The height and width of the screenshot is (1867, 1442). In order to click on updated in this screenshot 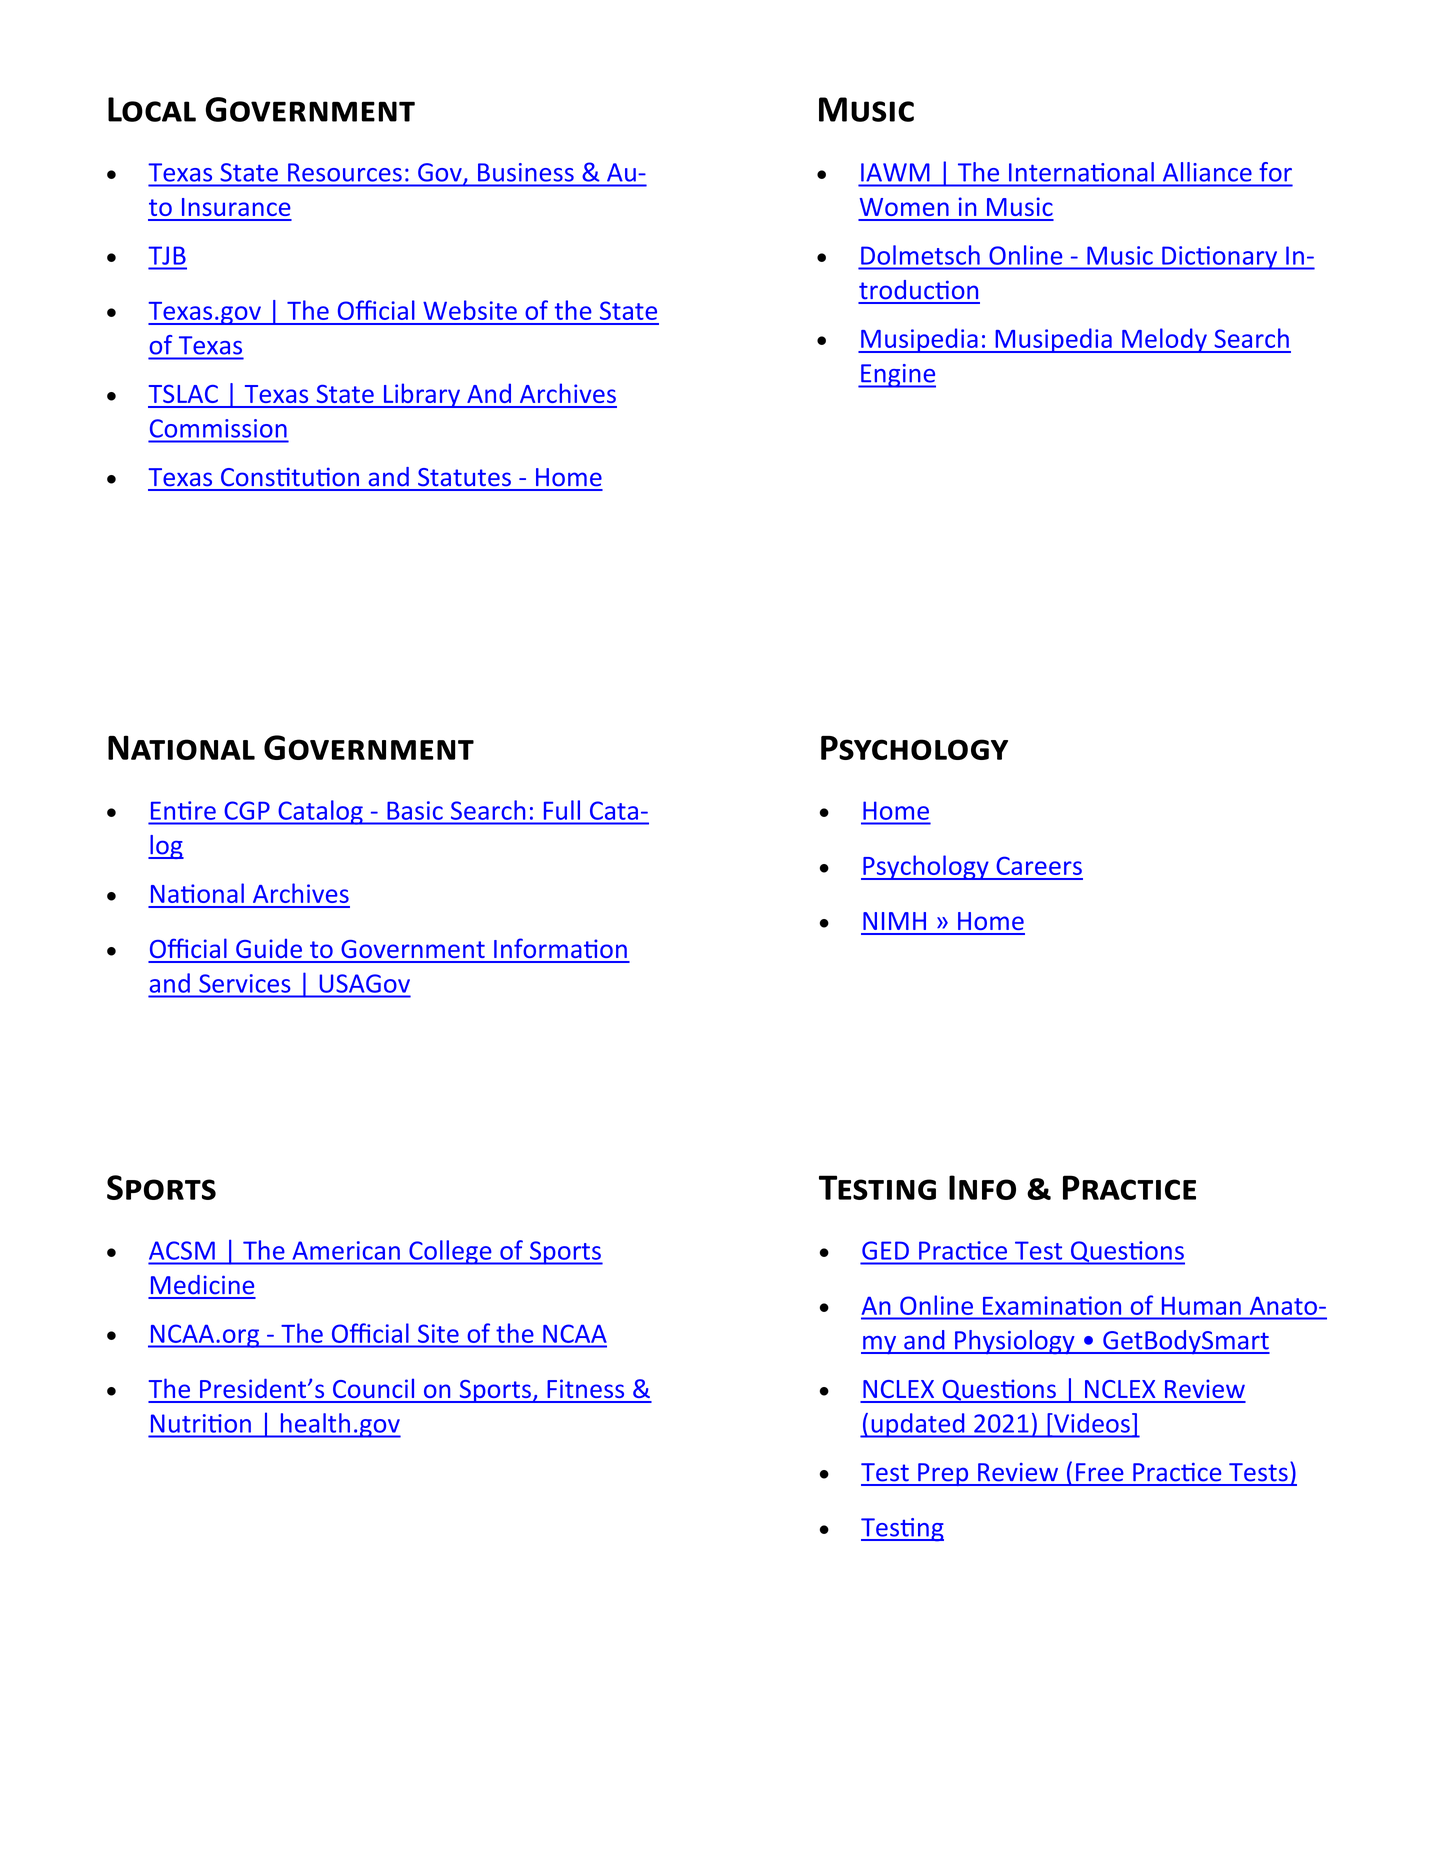, I will do `click(918, 1425)`.
